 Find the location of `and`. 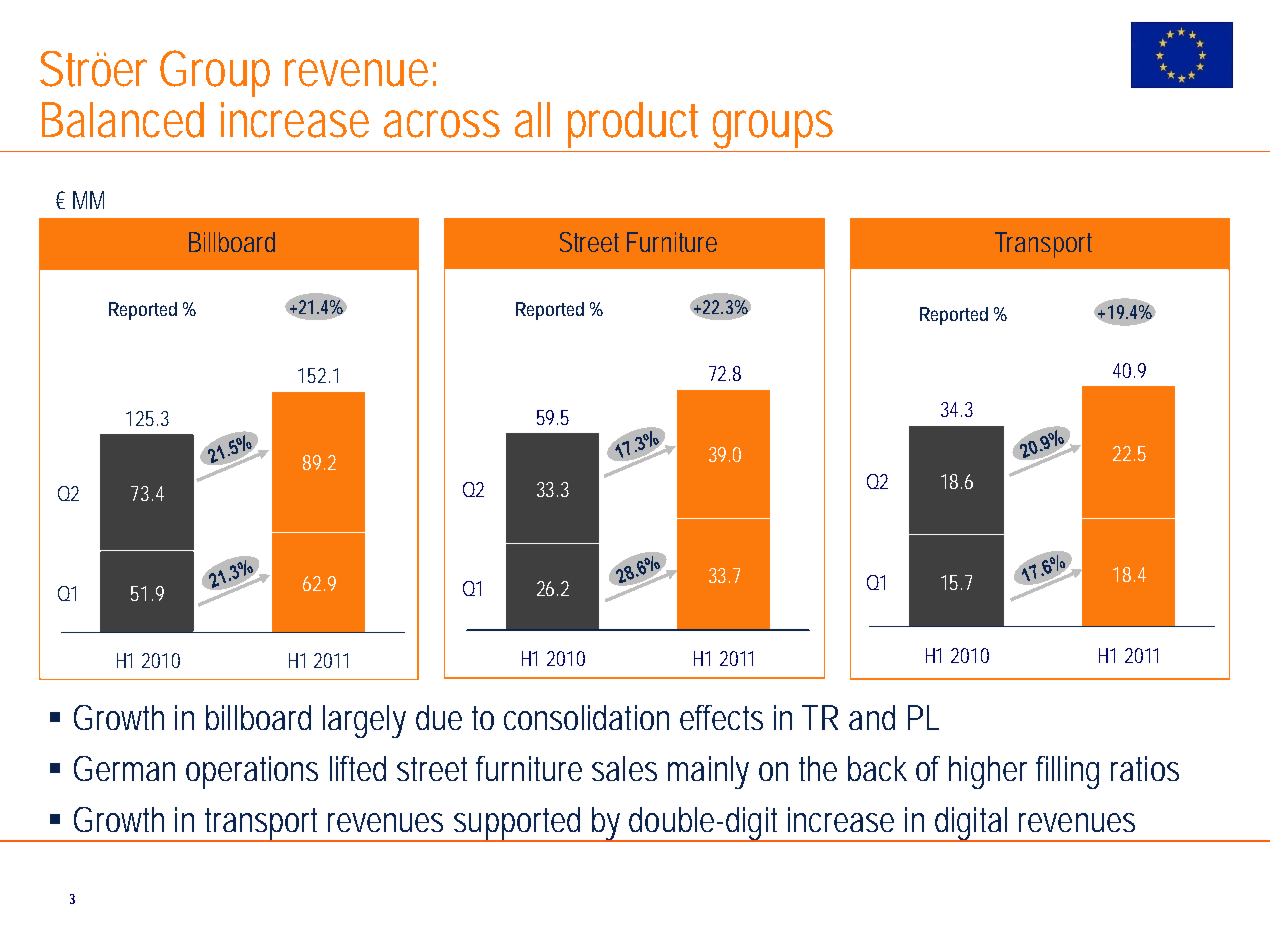

and is located at coordinates (872, 717).
